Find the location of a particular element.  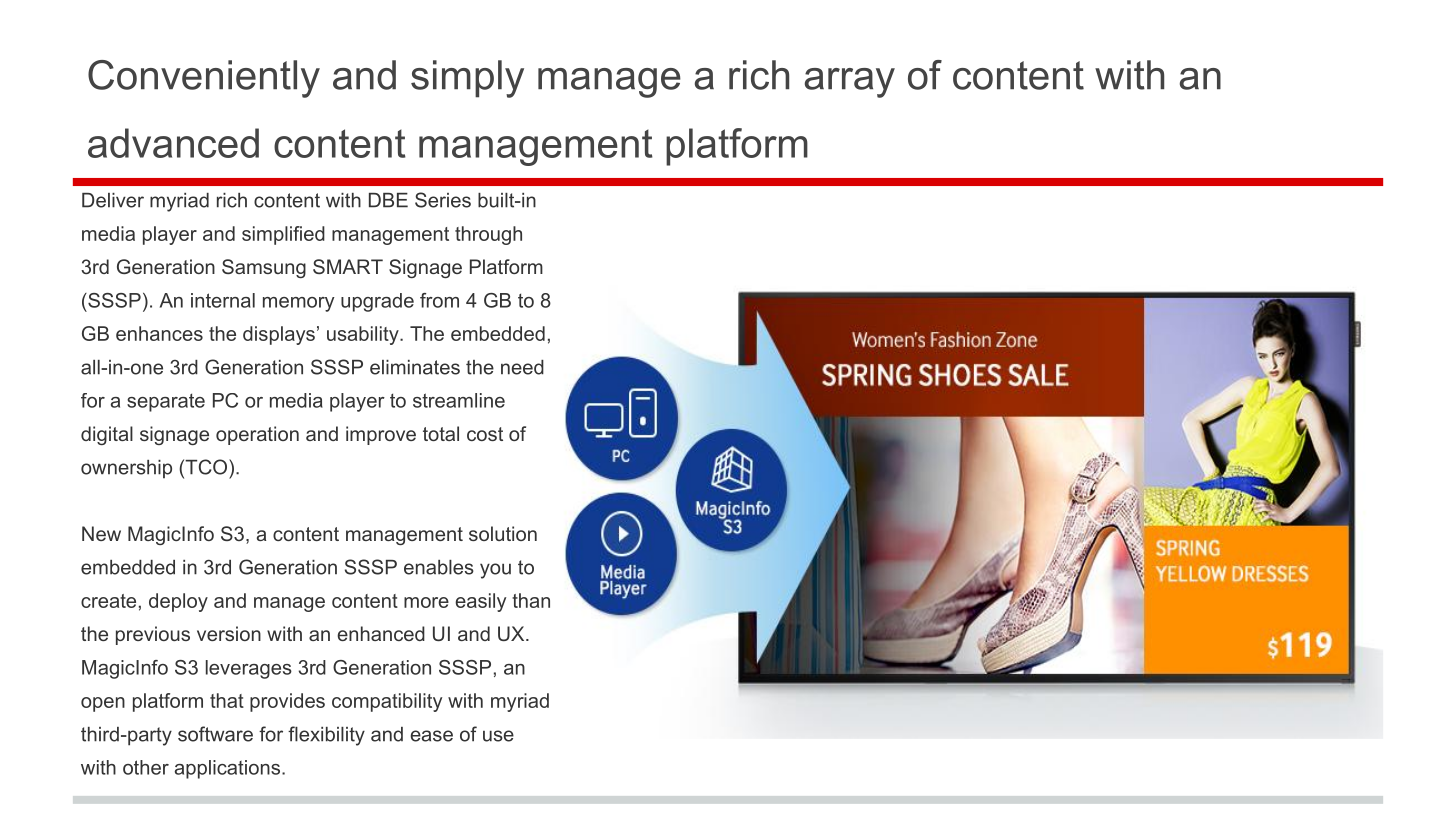

separate is located at coordinates (166, 402).
